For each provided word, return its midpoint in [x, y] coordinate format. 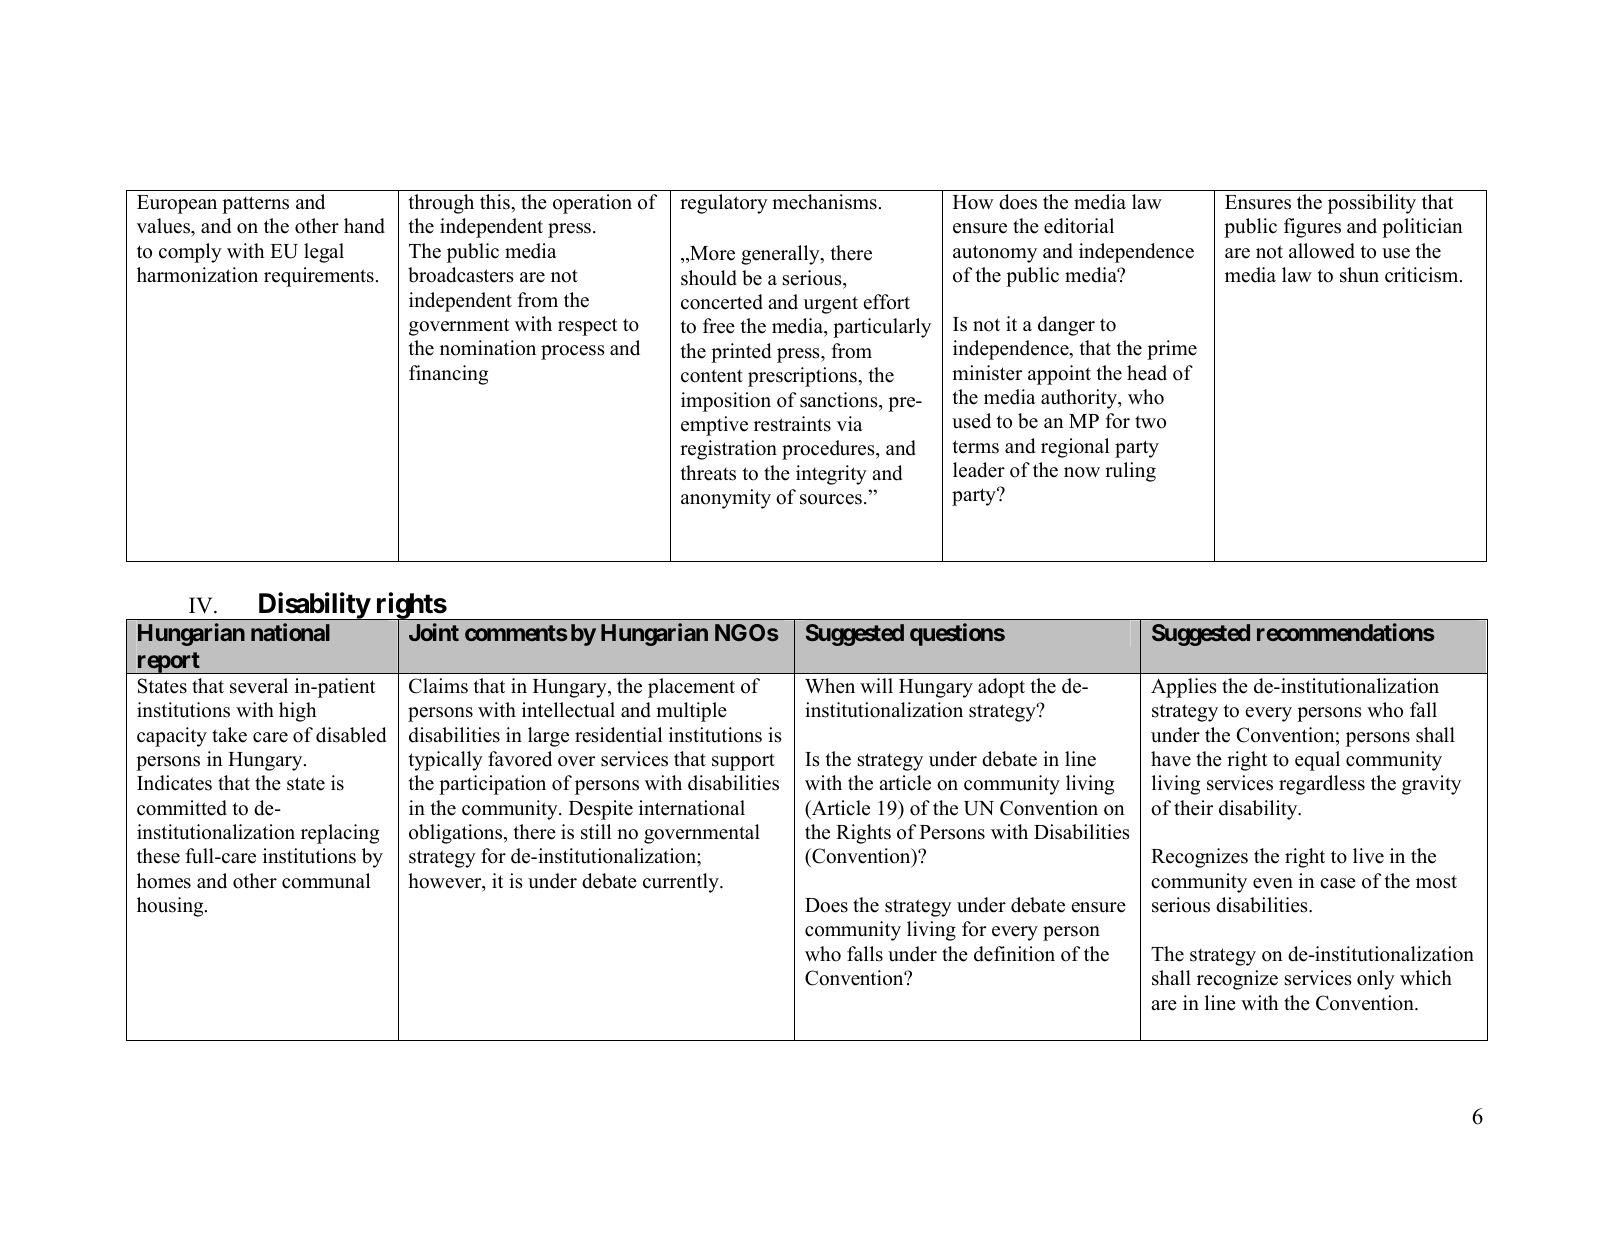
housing [171, 907]
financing [448, 375]
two [1150, 422]
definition [1014, 954]
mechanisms [824, 202]
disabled [351, 735]
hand [364, 226]
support [743, 762]
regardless [1322, 785]
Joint [434, 632]
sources [831, 499]
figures [1312, 228]
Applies [1184, 688]
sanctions [840, 400]
